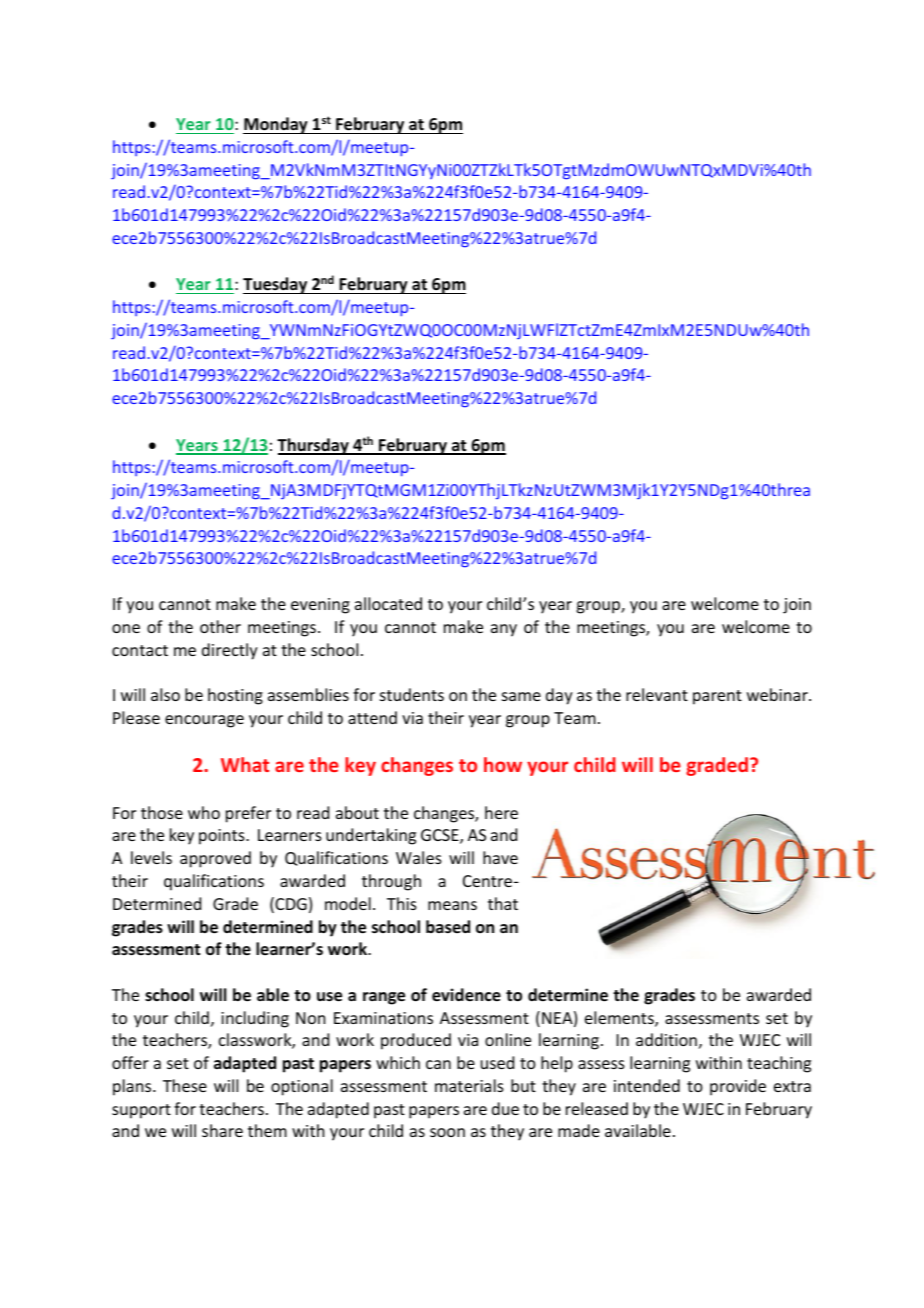 The height and width of the document is (1308, 924). What do you see at coordinates (276, 285) in the document?
I see `Tuesday` at bounding box center [276, 285].
